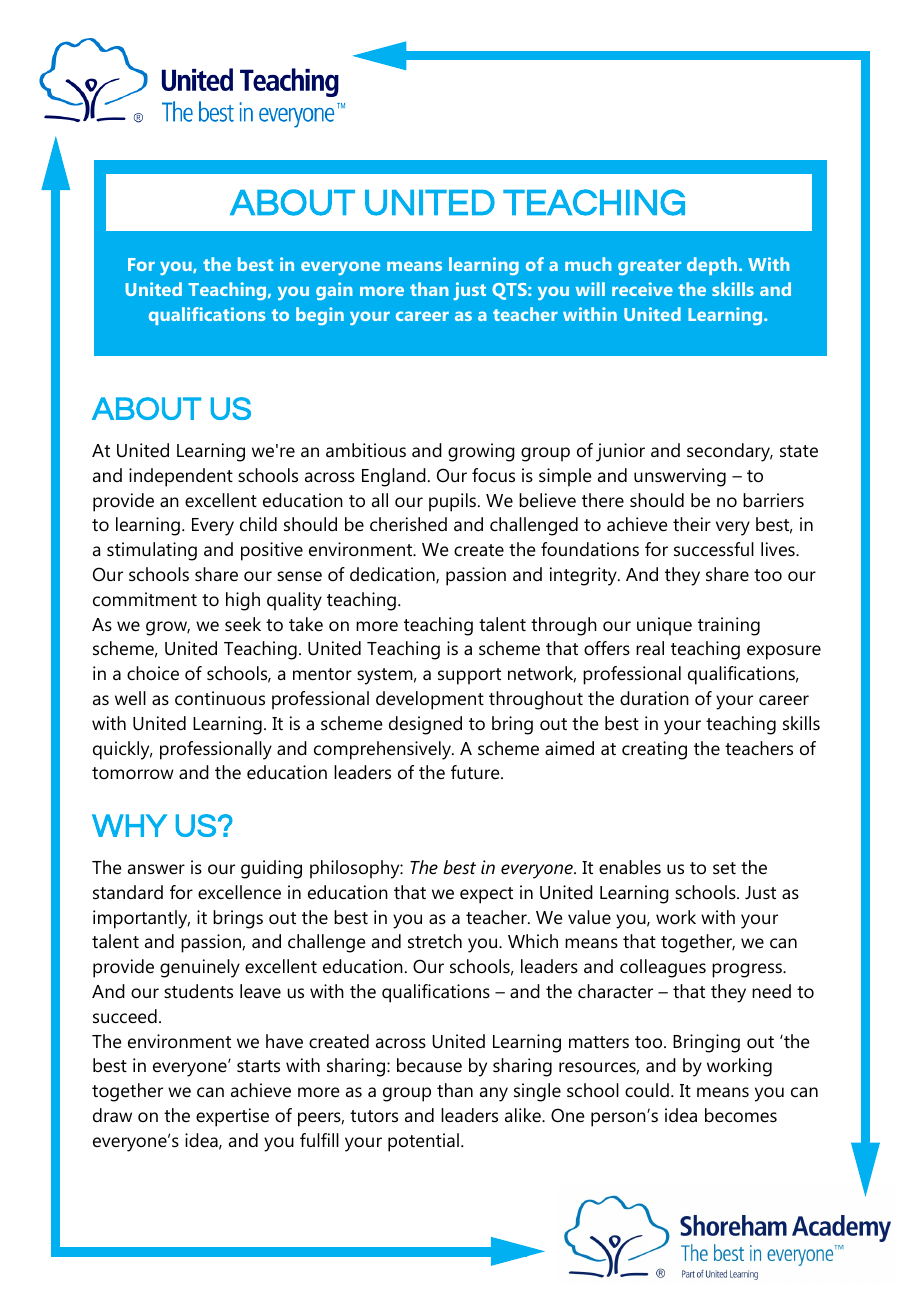 This document has height=1308, width=924. What do you see at coordinates (724, 868) in the document?
I see `set` at bounding box center [724, 868].
